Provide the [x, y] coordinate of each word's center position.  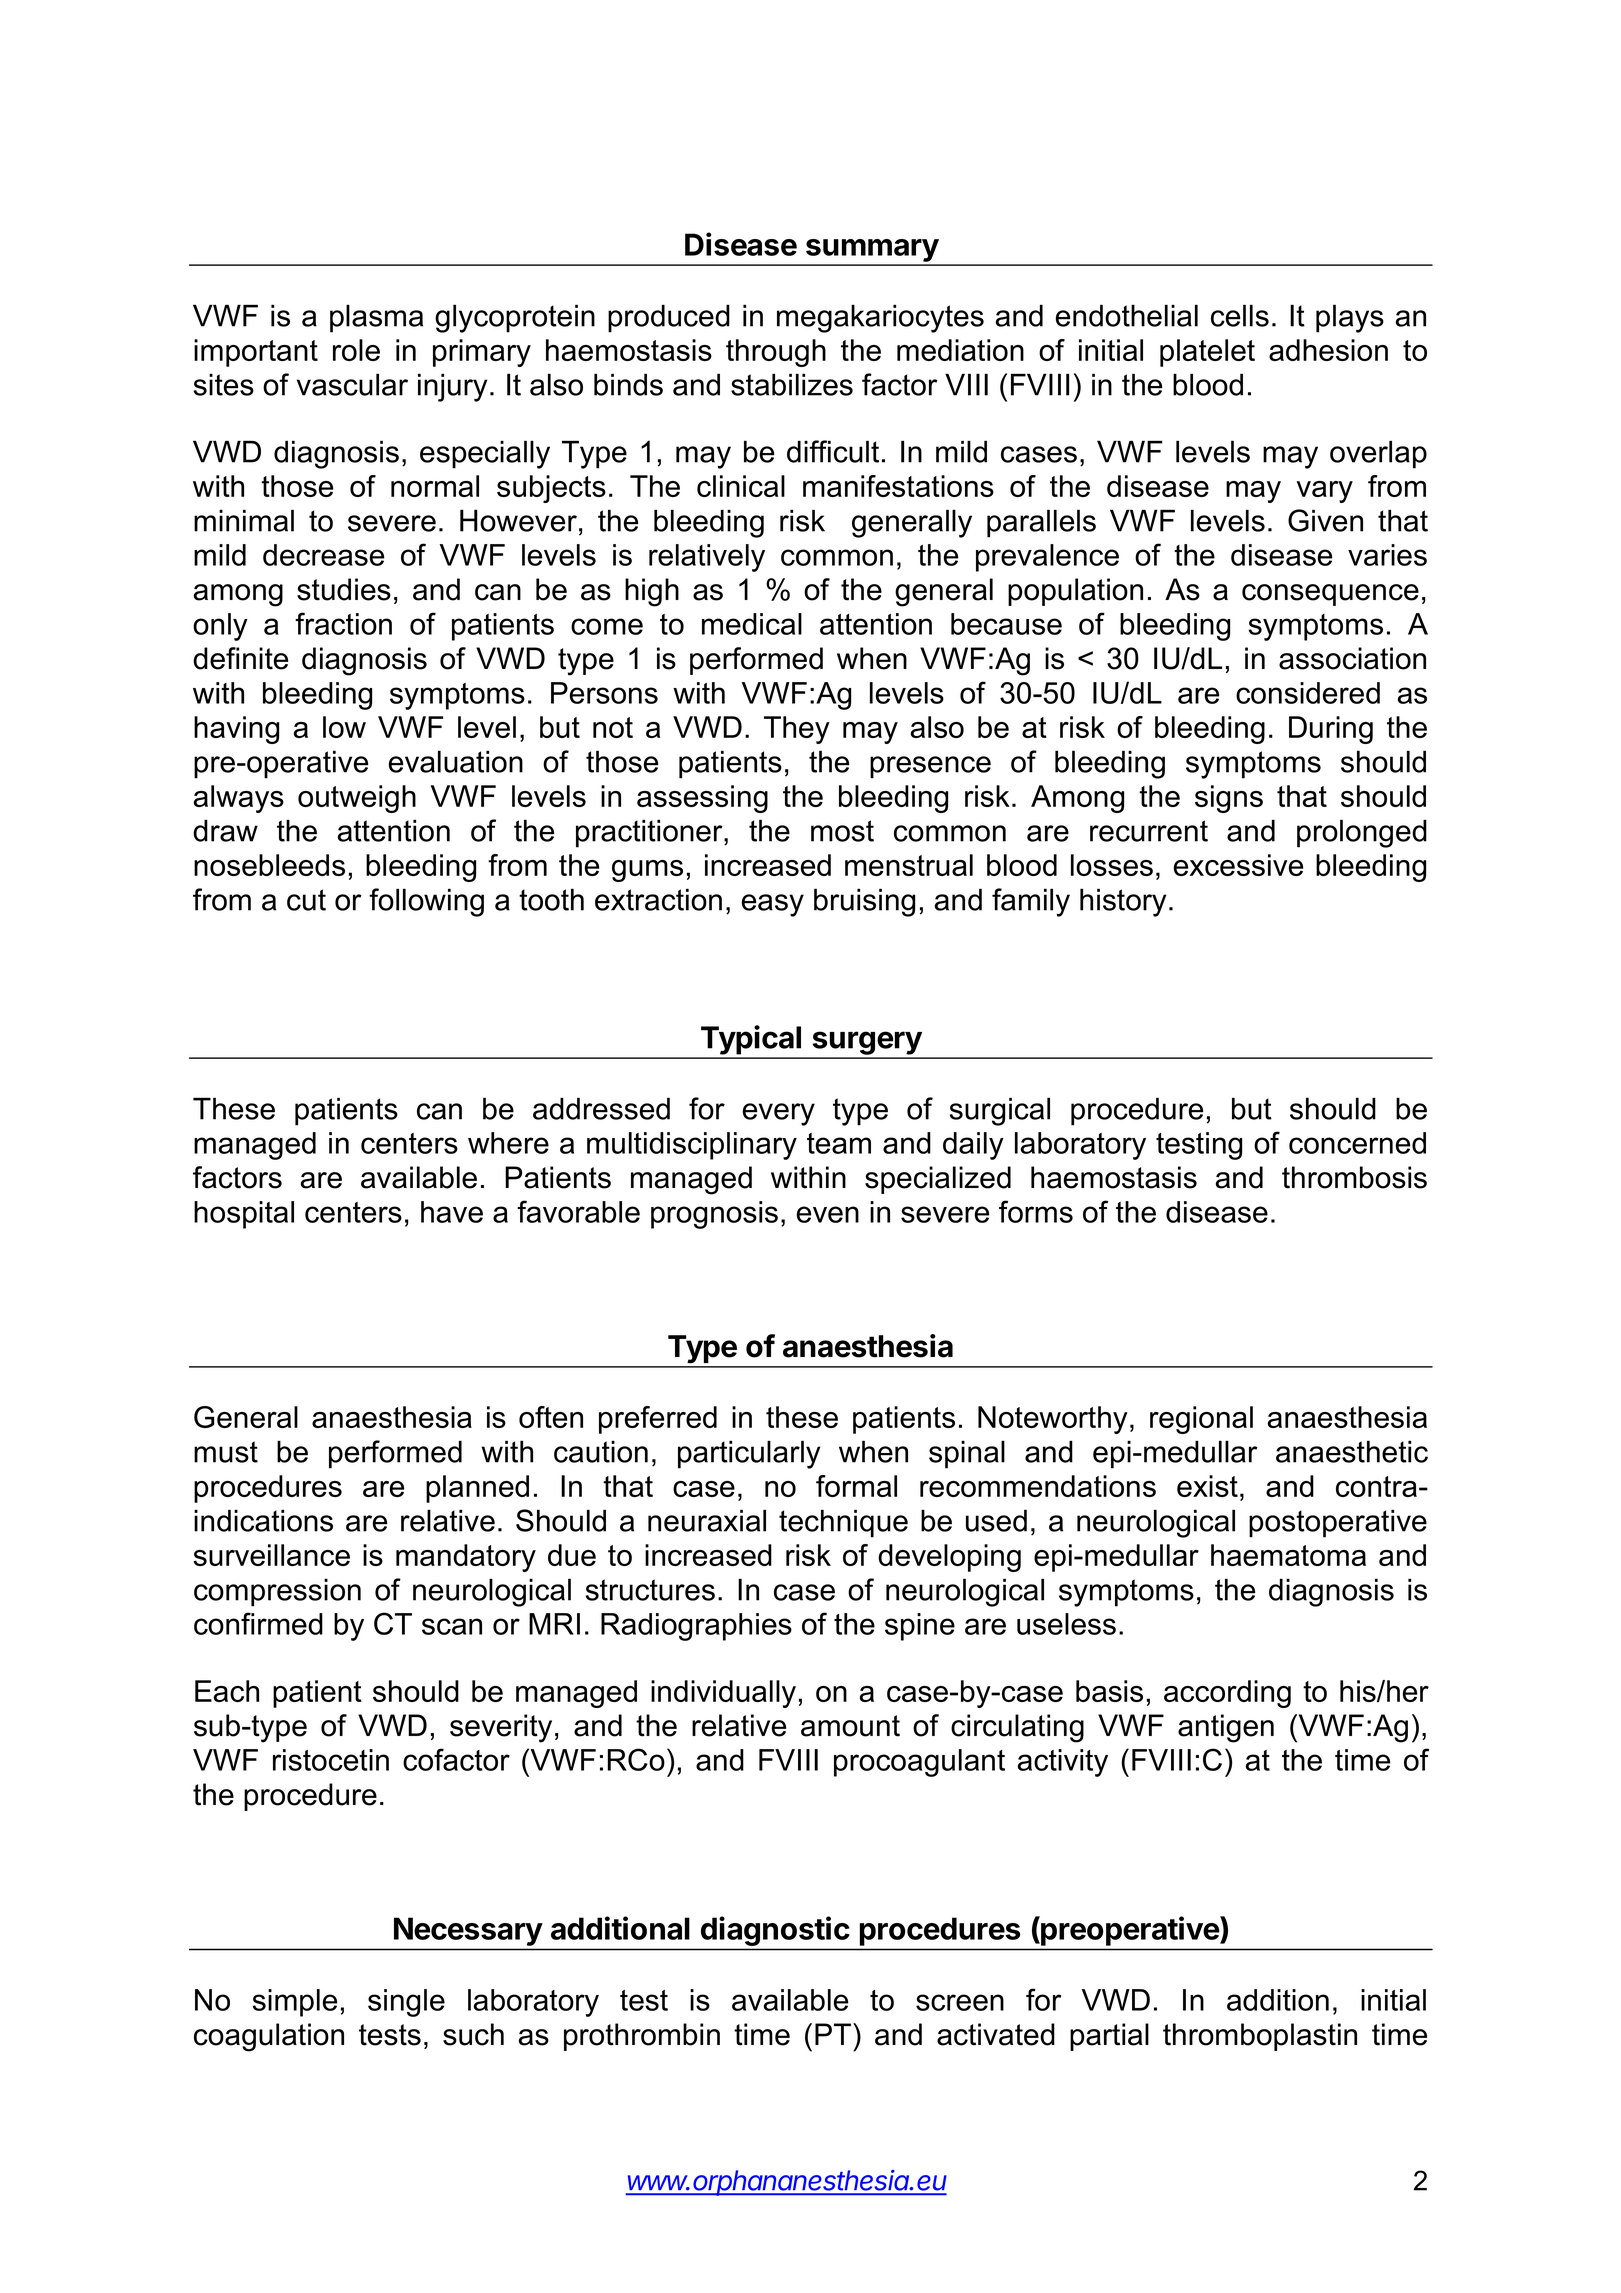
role [356, 350]
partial [1109, 2037]
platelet [1207, 353]
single [406, 2003]
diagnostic [775, 1931]
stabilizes [792, 384]
